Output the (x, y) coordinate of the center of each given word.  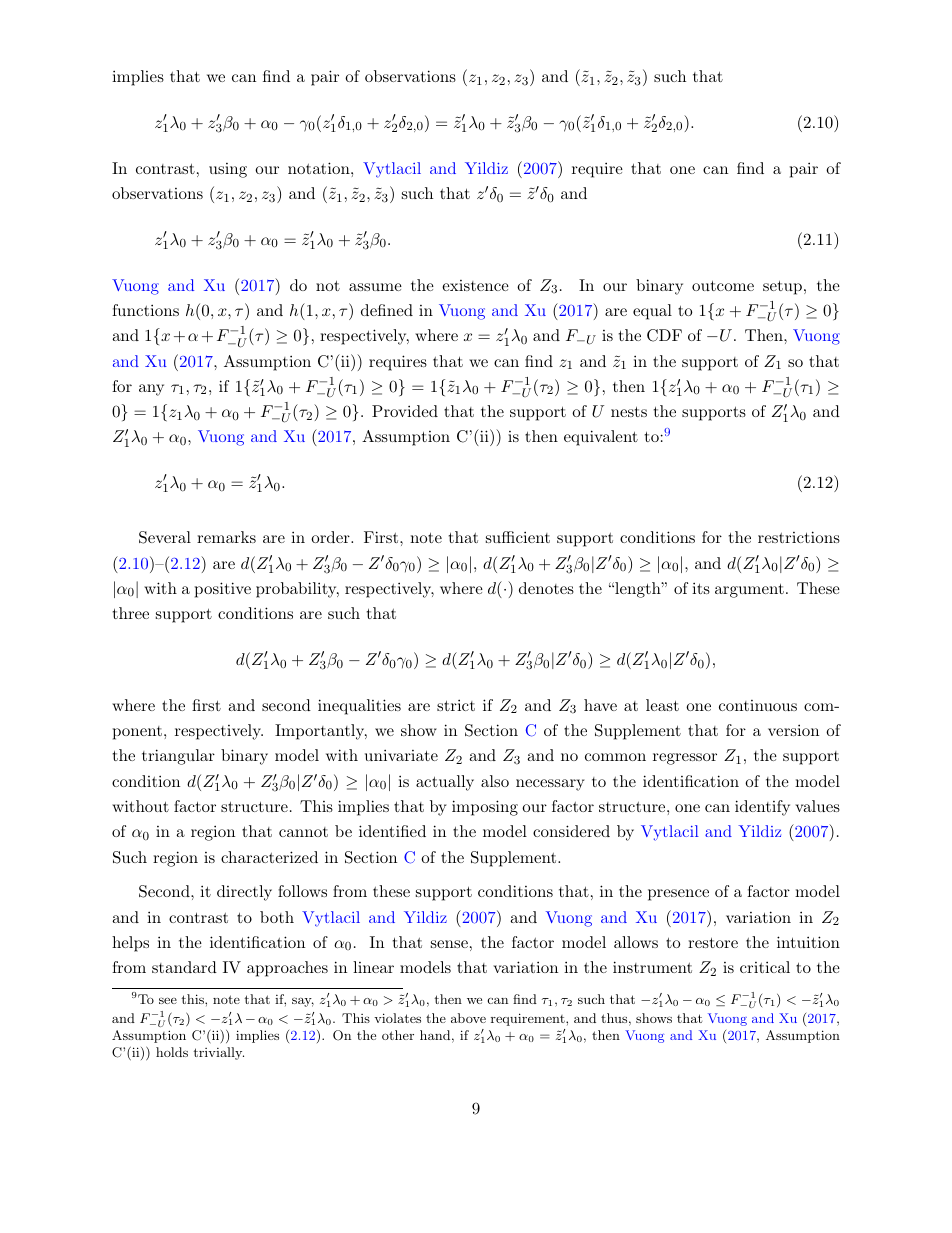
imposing (485, 808)
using (228, 170)
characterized (269, 857)
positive (223, 590)
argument (749, 590)
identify (762, 808)
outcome (723, 285)
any (151, 390)
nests (629, 411)
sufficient (518, 537)
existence (475, 285)
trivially (218, 1053)
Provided (405, 411)
